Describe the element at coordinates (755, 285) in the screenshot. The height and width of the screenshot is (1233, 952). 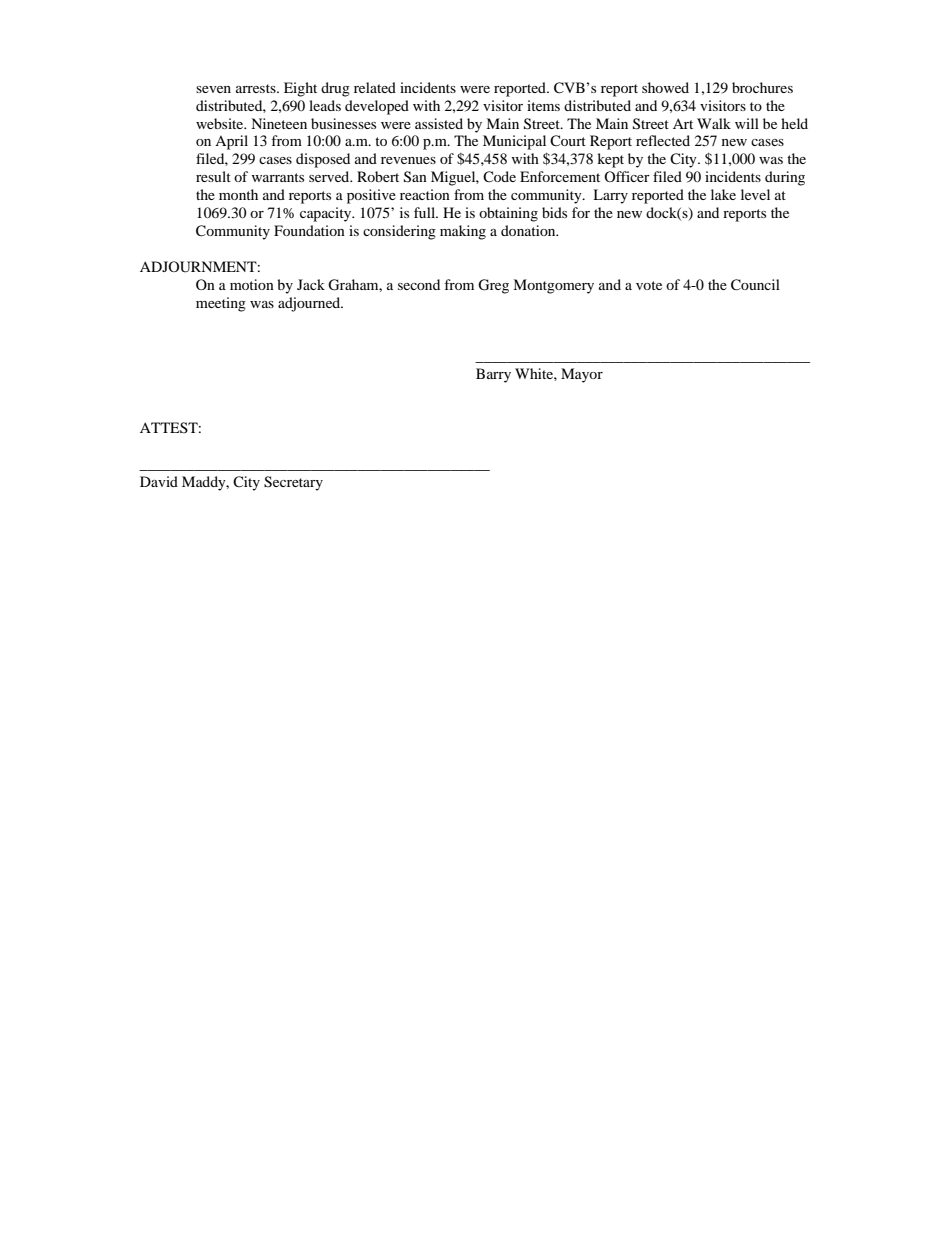
I see `Council` at that location.
